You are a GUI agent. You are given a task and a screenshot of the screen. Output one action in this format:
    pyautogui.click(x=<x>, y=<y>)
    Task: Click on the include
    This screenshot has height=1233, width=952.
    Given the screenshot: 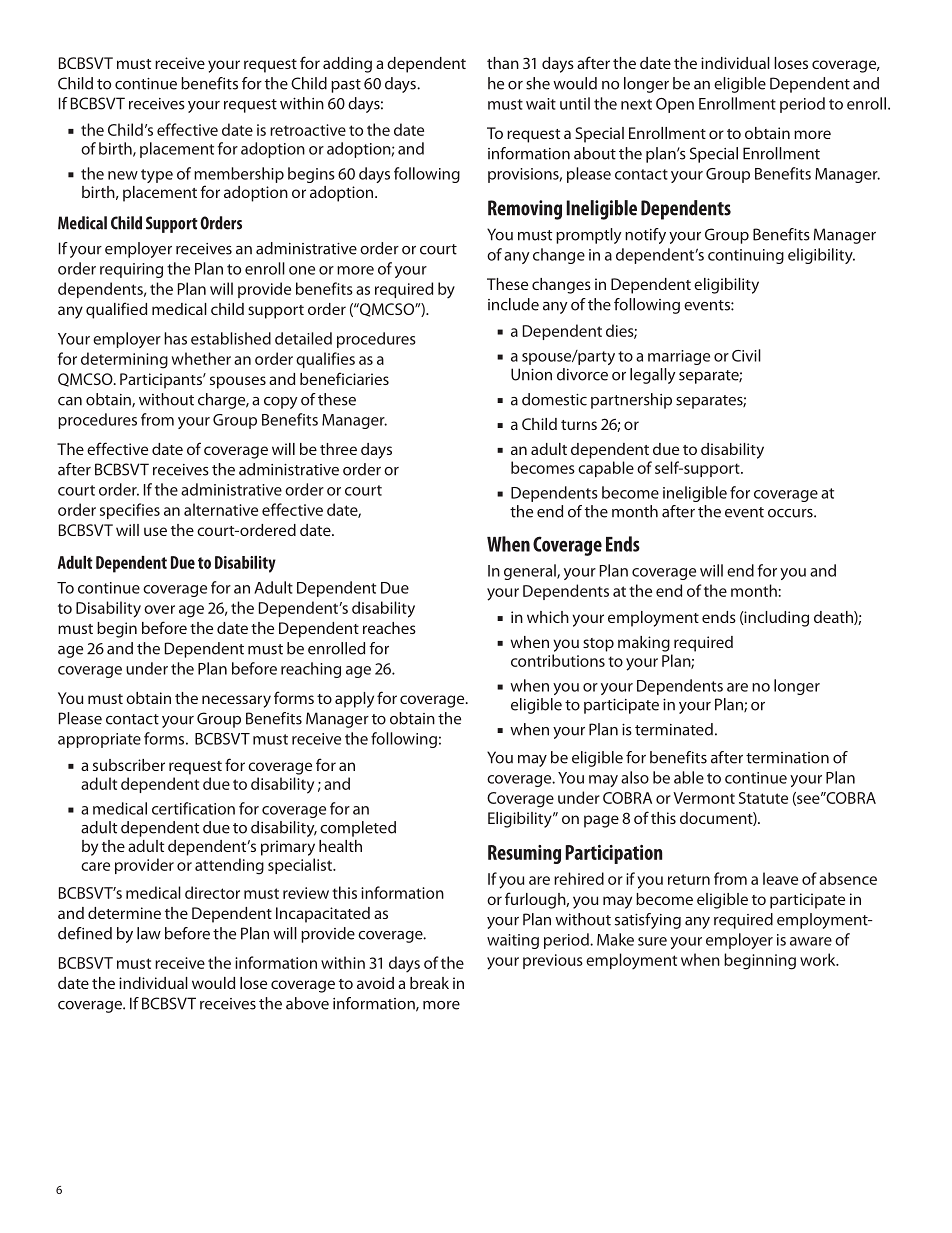 What is the action you would take?
    pyautogui.click(x=513, y=304)
